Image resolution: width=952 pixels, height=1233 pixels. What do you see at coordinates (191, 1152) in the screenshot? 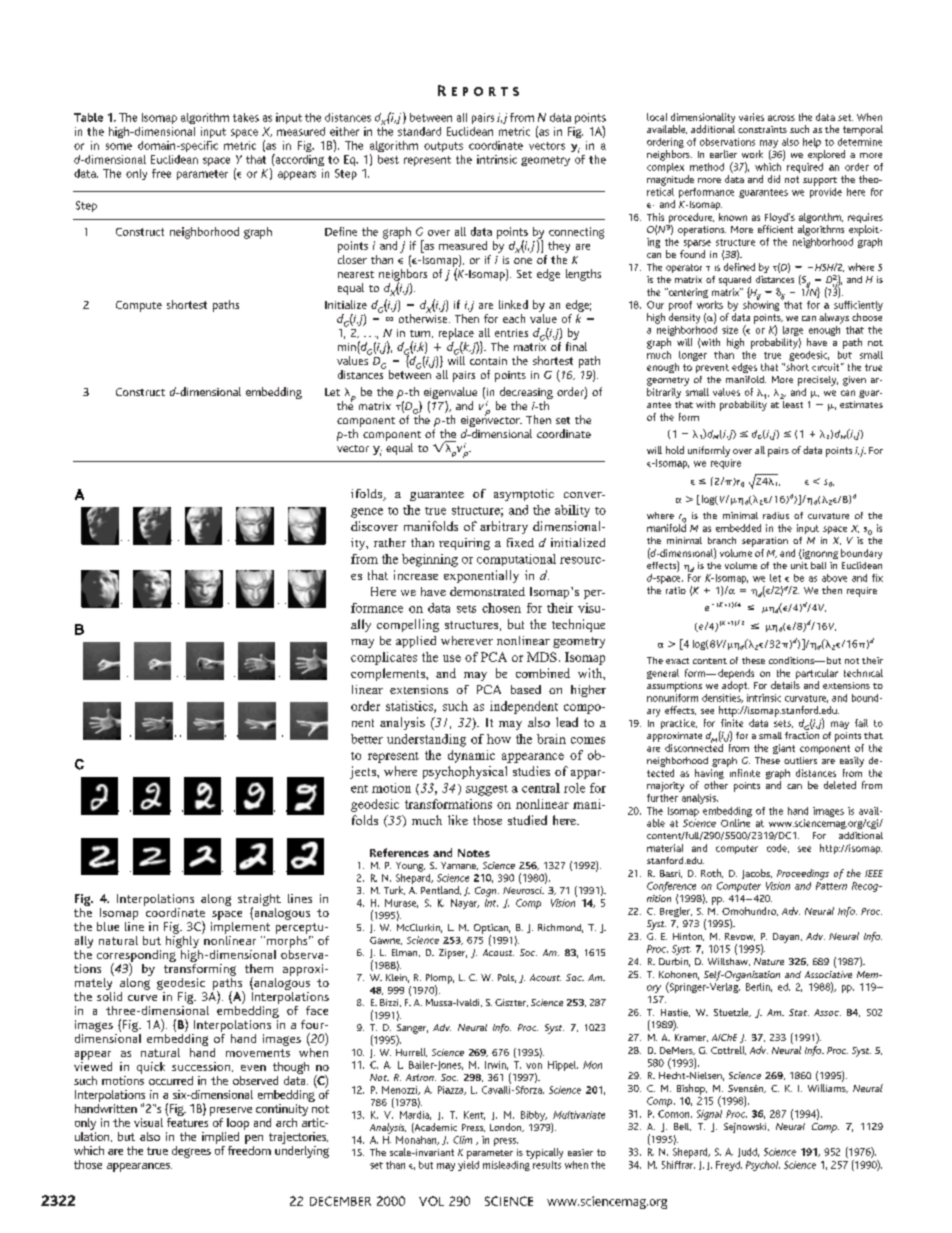
I see `degrees` at bounding box center [191, 1152].
